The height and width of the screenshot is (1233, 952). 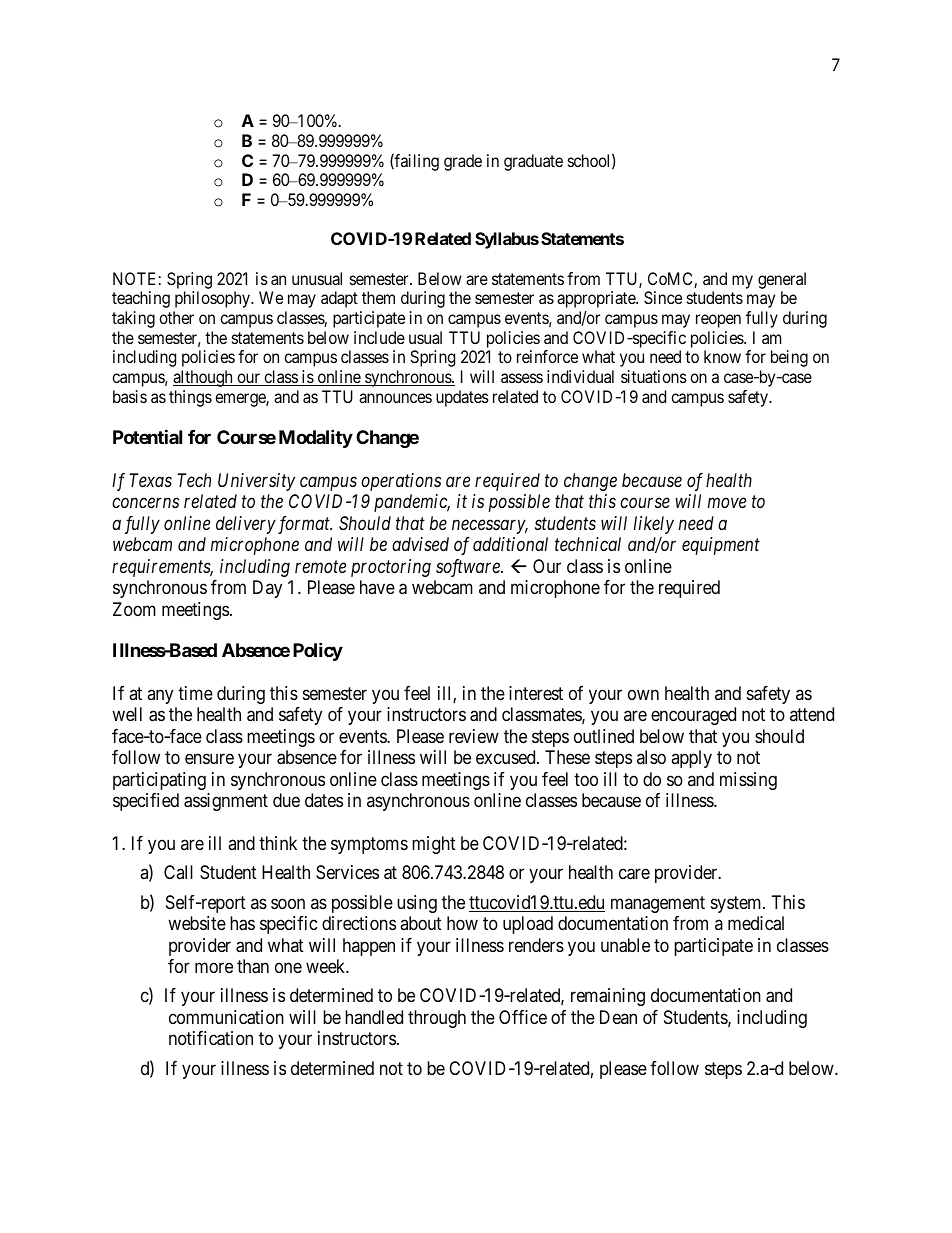 What do you see at coordinates (722, 356) in the screenshot?
I see `know` at bounding box center [722, 356].
